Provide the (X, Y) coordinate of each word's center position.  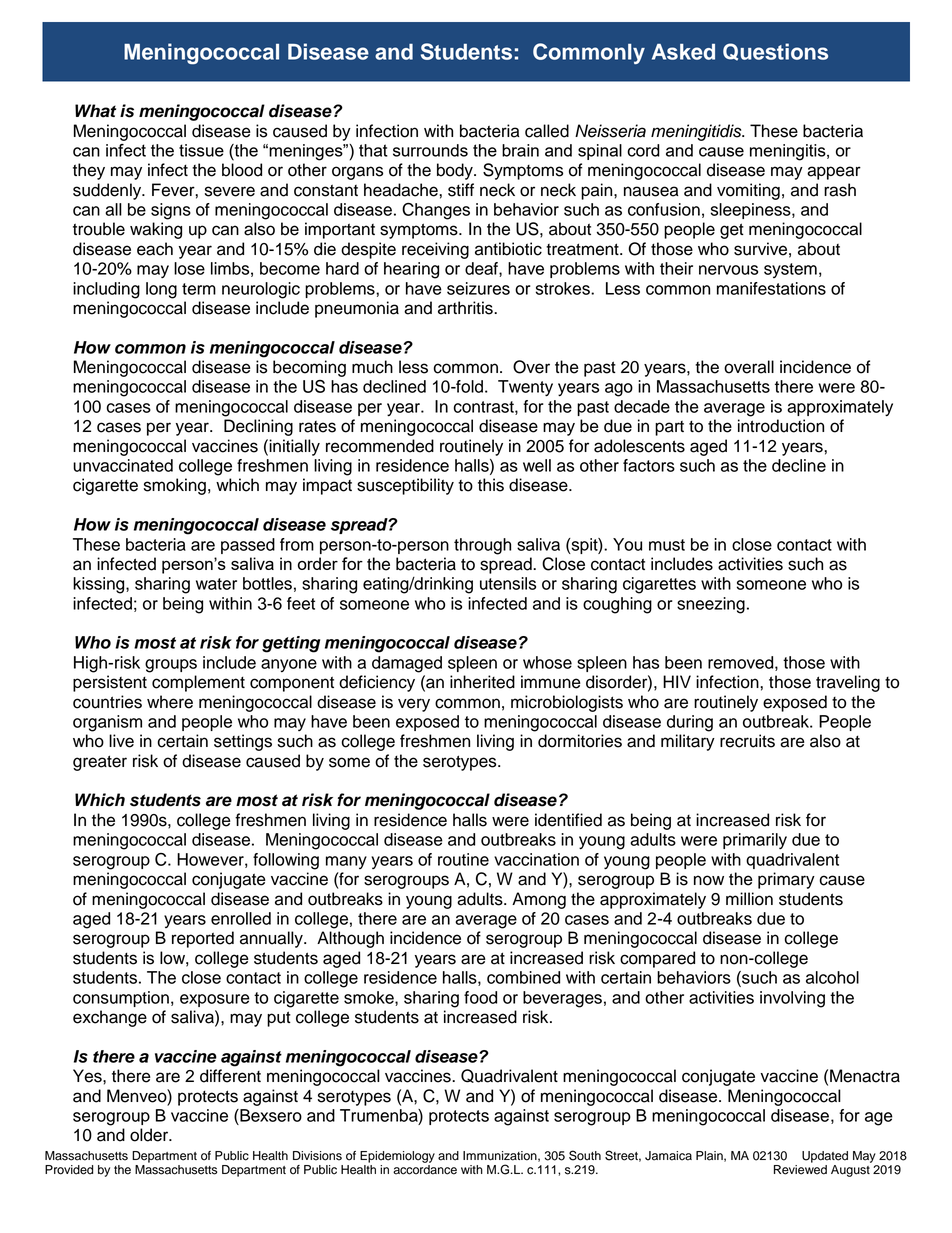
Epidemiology (397, 1157)
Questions (775, 52)
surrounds (430, 150)
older (150, 1135)
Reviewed (800, 1170)
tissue (201, 150)
